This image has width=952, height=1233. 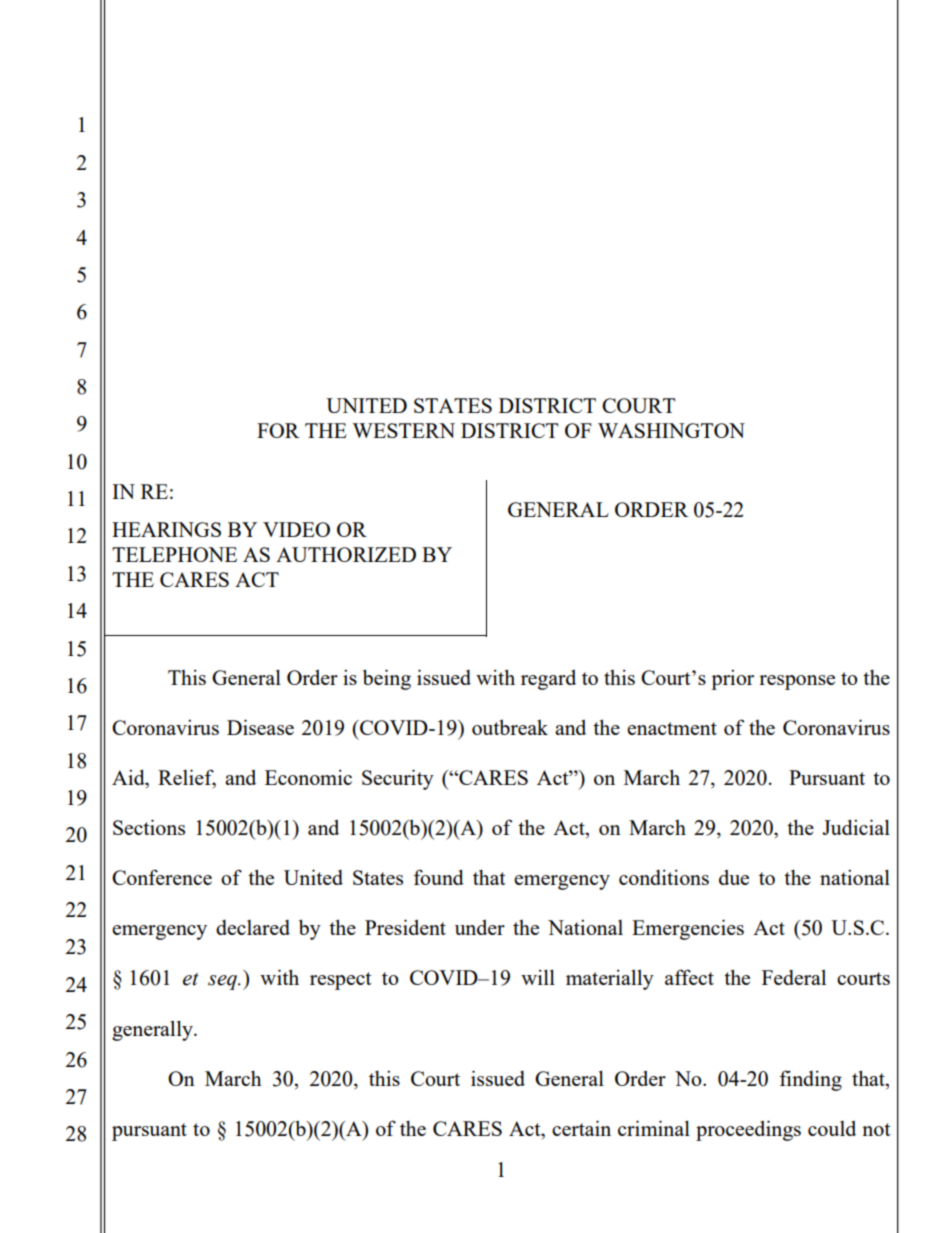 What do you see at coordinates (797, 682) in the image?
I see `response` at bounding box center [797, 682].
